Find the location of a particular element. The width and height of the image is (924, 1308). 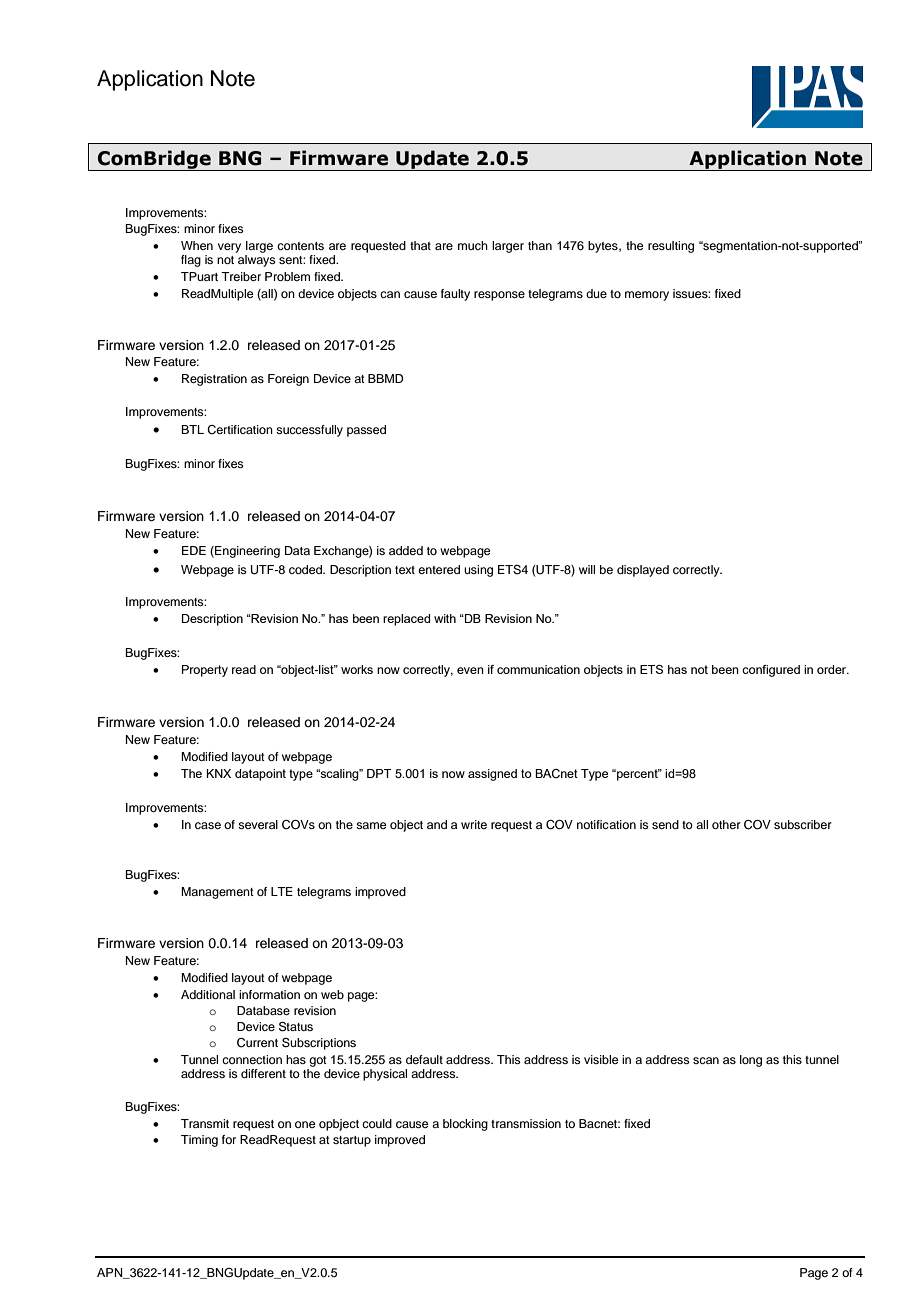

one is located at coordinates (305, 1124).
